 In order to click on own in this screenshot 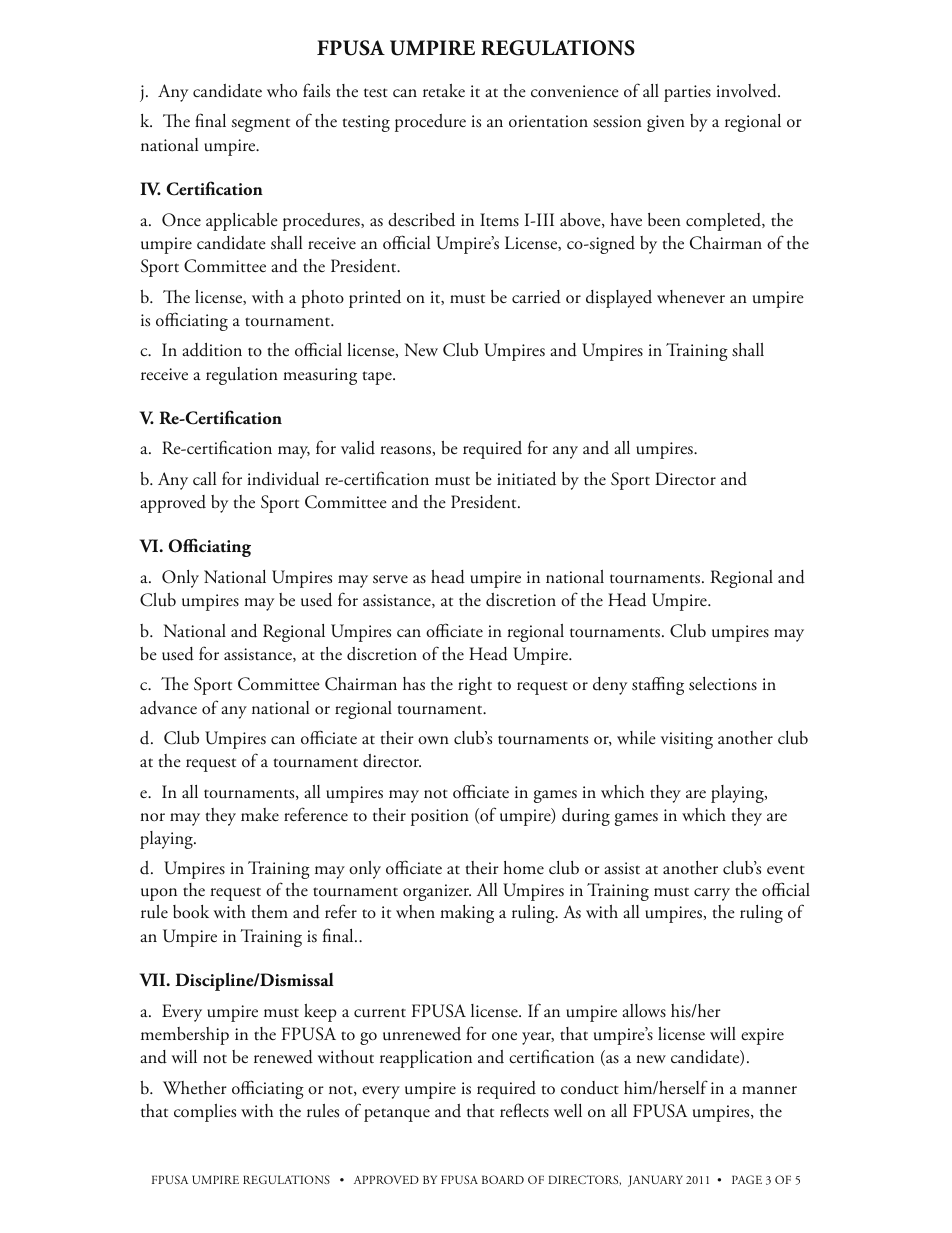, I will do `click(433, 740)`.
